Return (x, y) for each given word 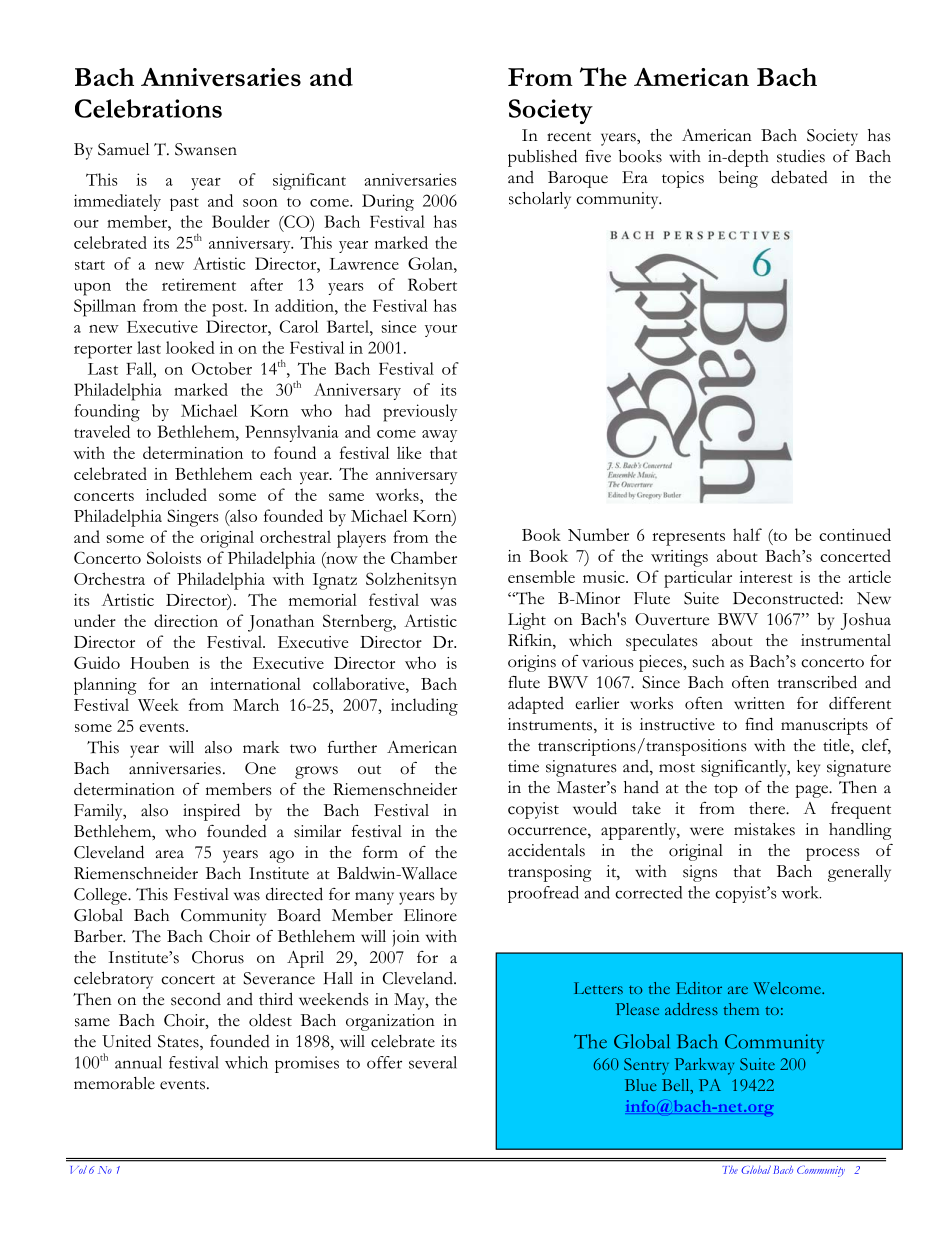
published (542, 158)
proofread (543, 894)
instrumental (846, 640)
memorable (114, 1083)
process (832, 854)
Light (527, 621)
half (747, 534)
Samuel (123, 149)
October (222, 368)
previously (420, 413)
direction (186, 620)
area (170, 854)
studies (801, 156)
